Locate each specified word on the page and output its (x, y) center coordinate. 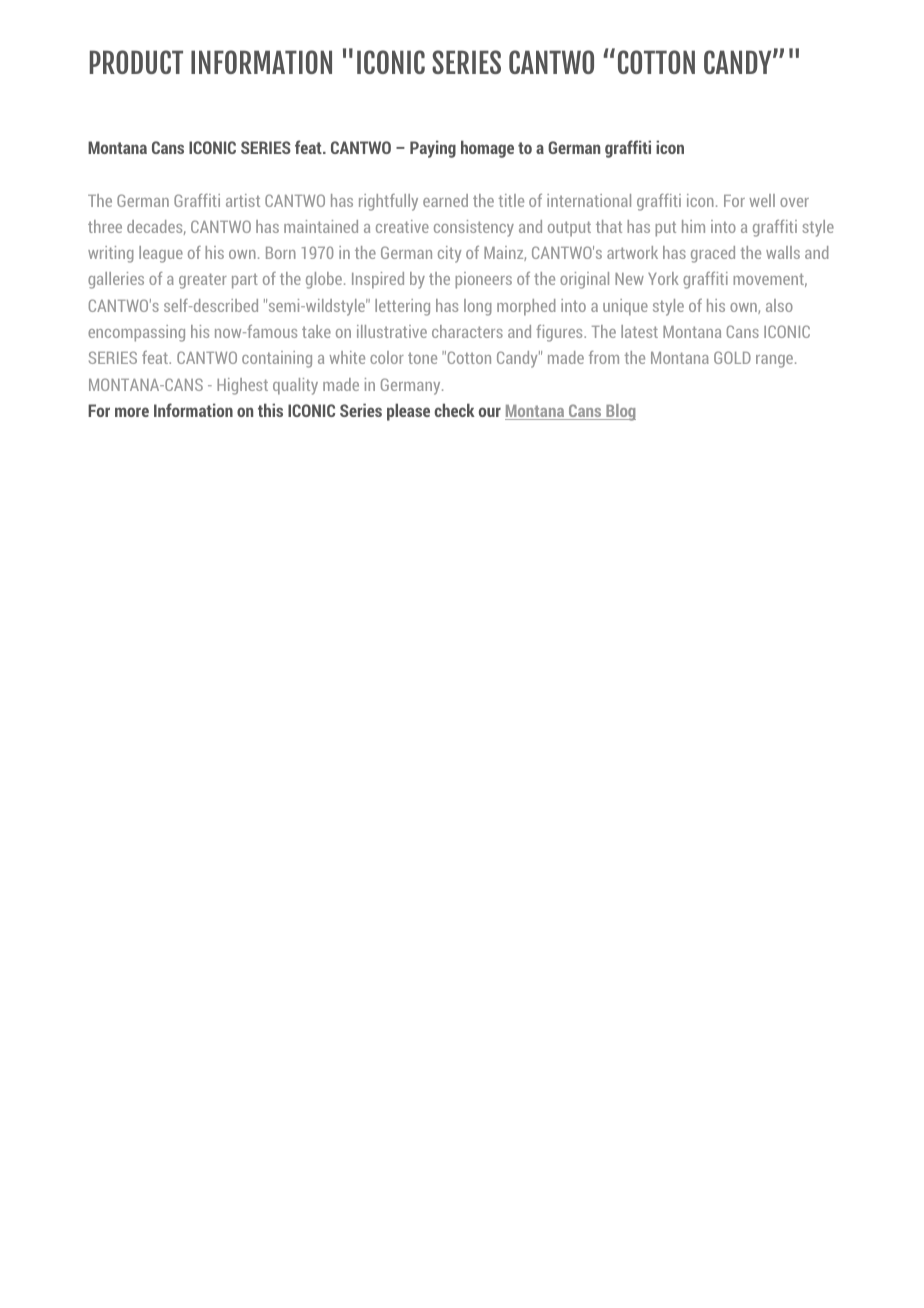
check (454, 410)
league (161, 254)
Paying (433, 149)
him (693, 226)
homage (487, 149)
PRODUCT (136, 62)
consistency (474, 228)
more (132, 412)
